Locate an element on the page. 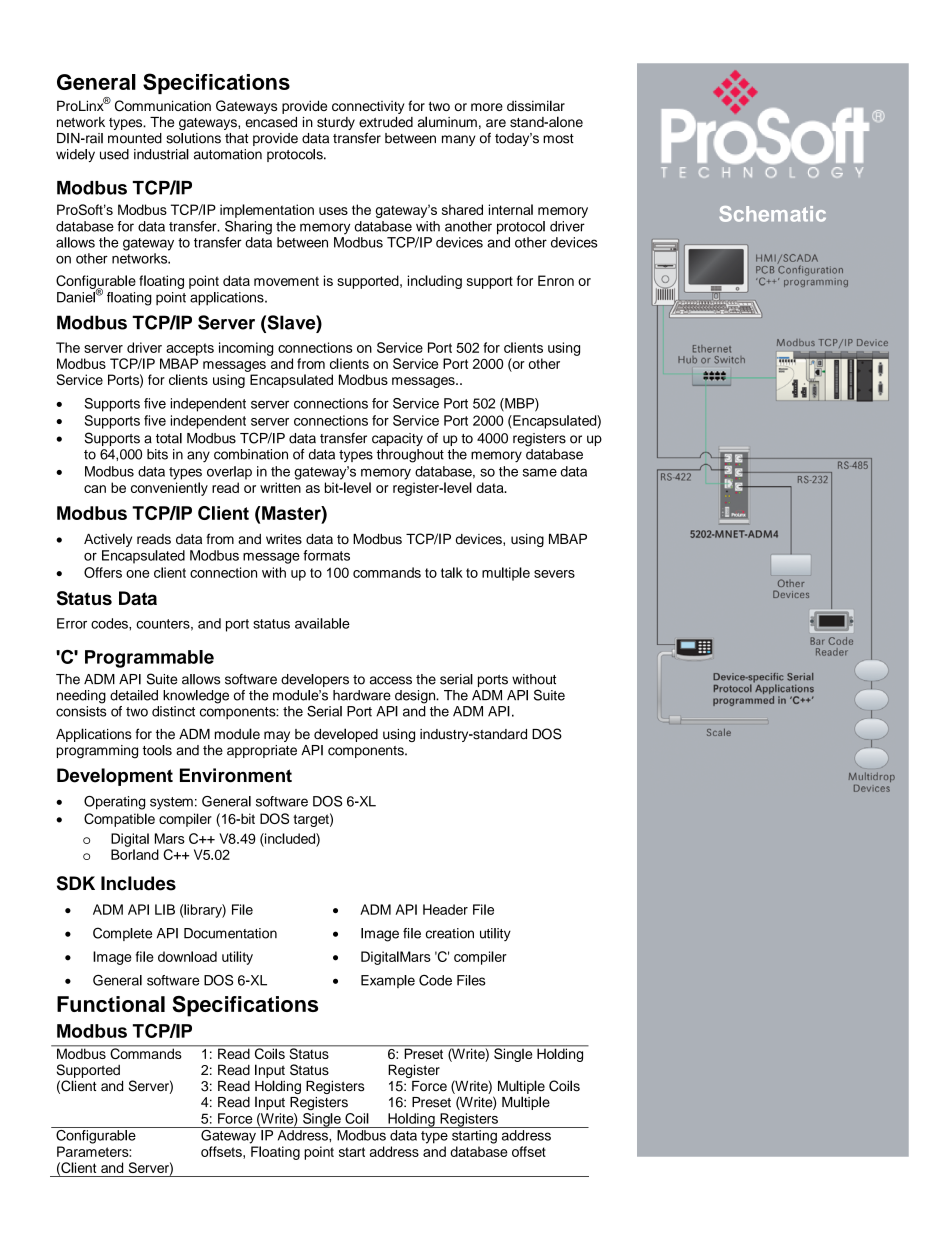 This image has width=952, height=1233. developed is located at coordinates (346, 735).
